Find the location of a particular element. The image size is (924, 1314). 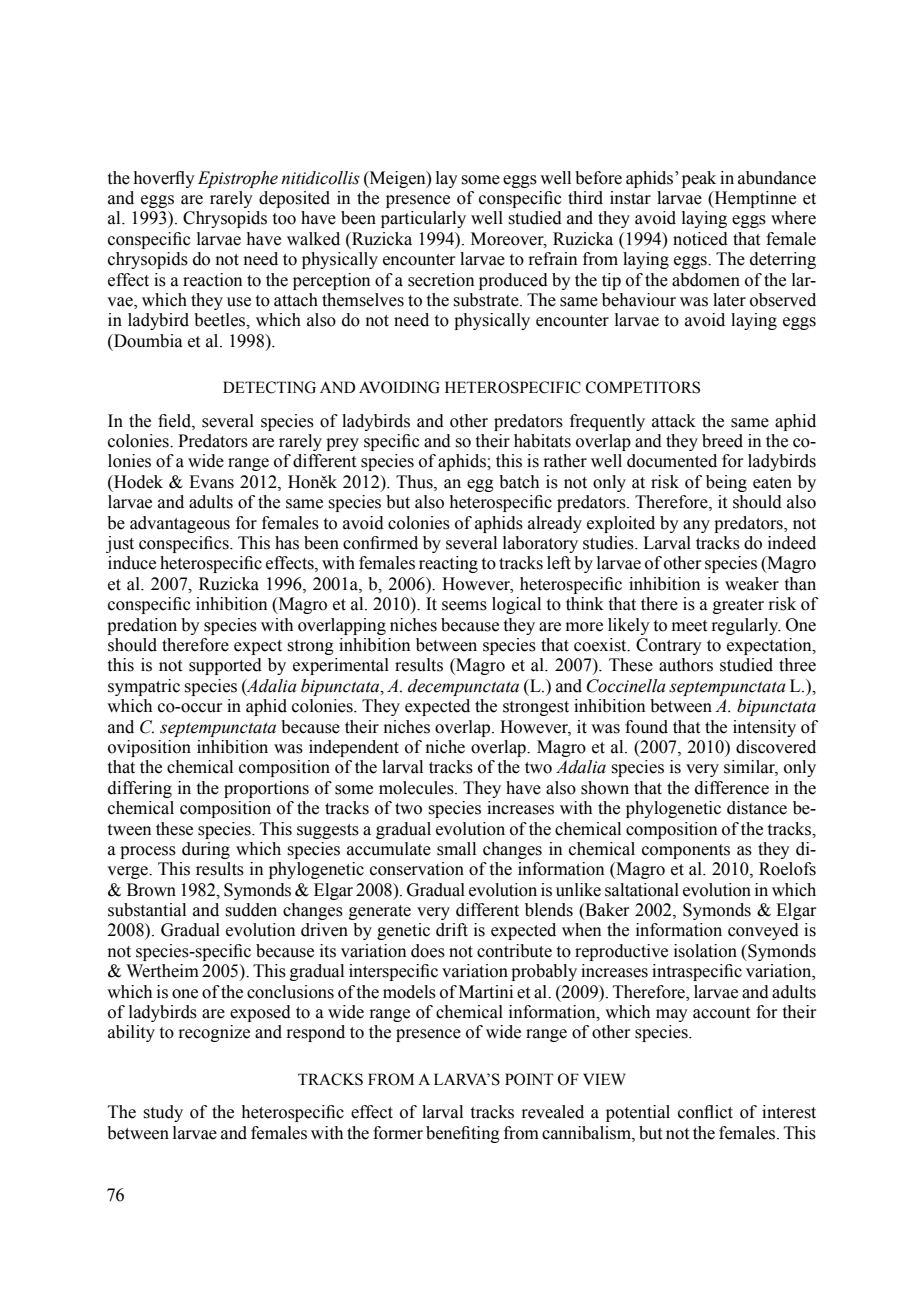

Detecting is located at coordinates (269, 387).
